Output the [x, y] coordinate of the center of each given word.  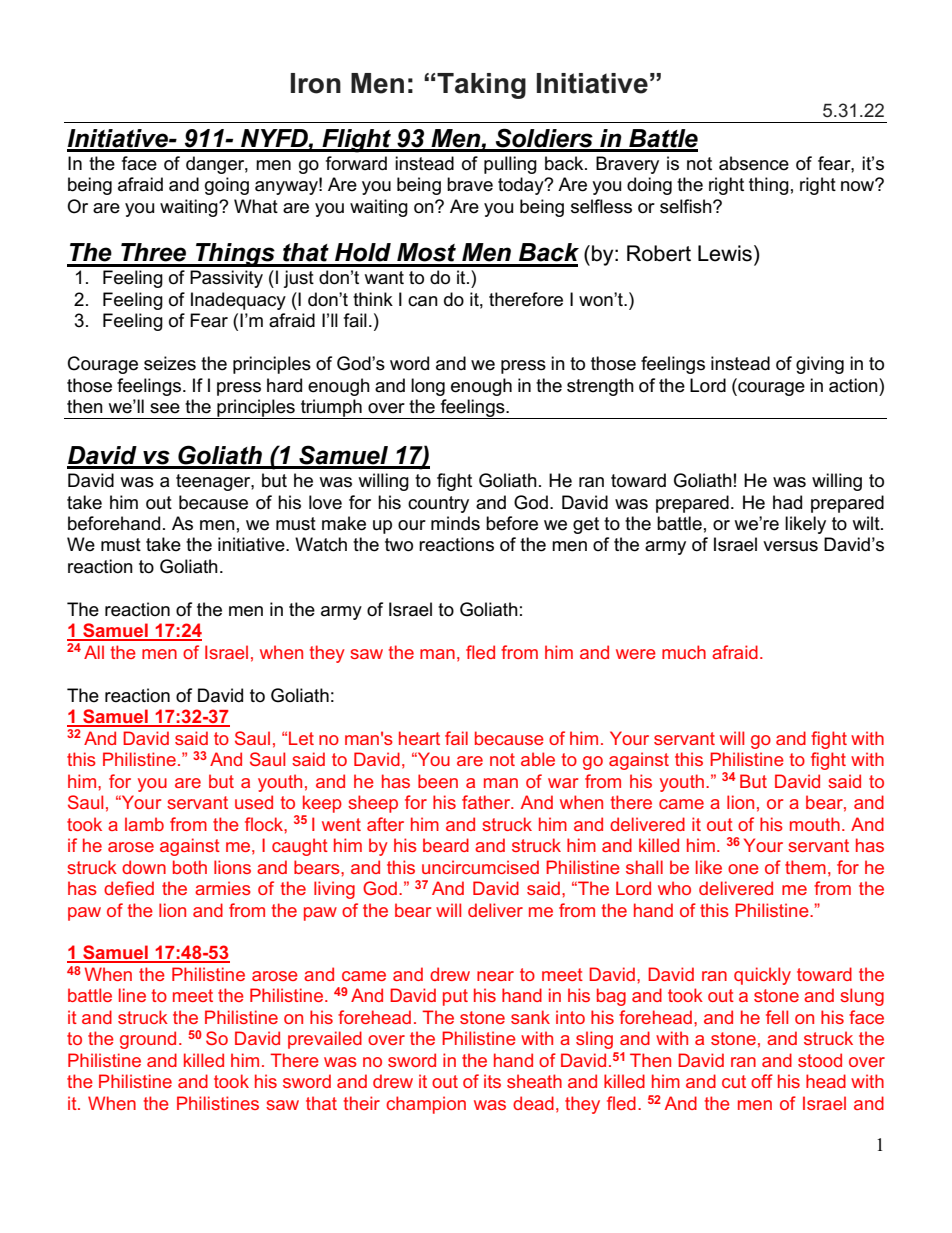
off [762, 1081]
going [227, 186]
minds [455, 523]
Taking [481, 86]
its [492, 1081]
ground [148, 1040]
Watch [321, 544]
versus [790, 546]
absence [754, 163]
